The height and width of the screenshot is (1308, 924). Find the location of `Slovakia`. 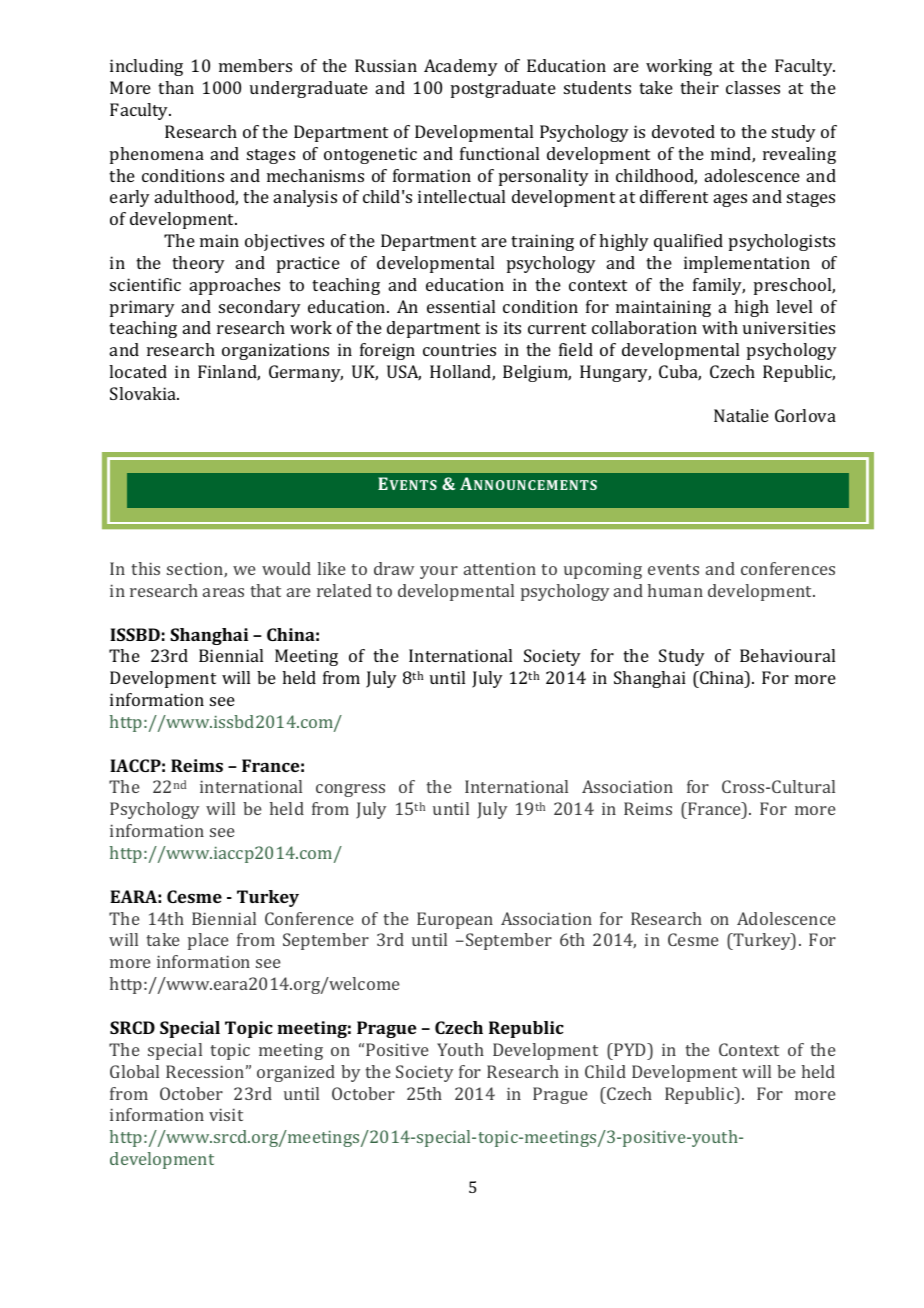

Slovakia is located at coordinates (144, 393).
